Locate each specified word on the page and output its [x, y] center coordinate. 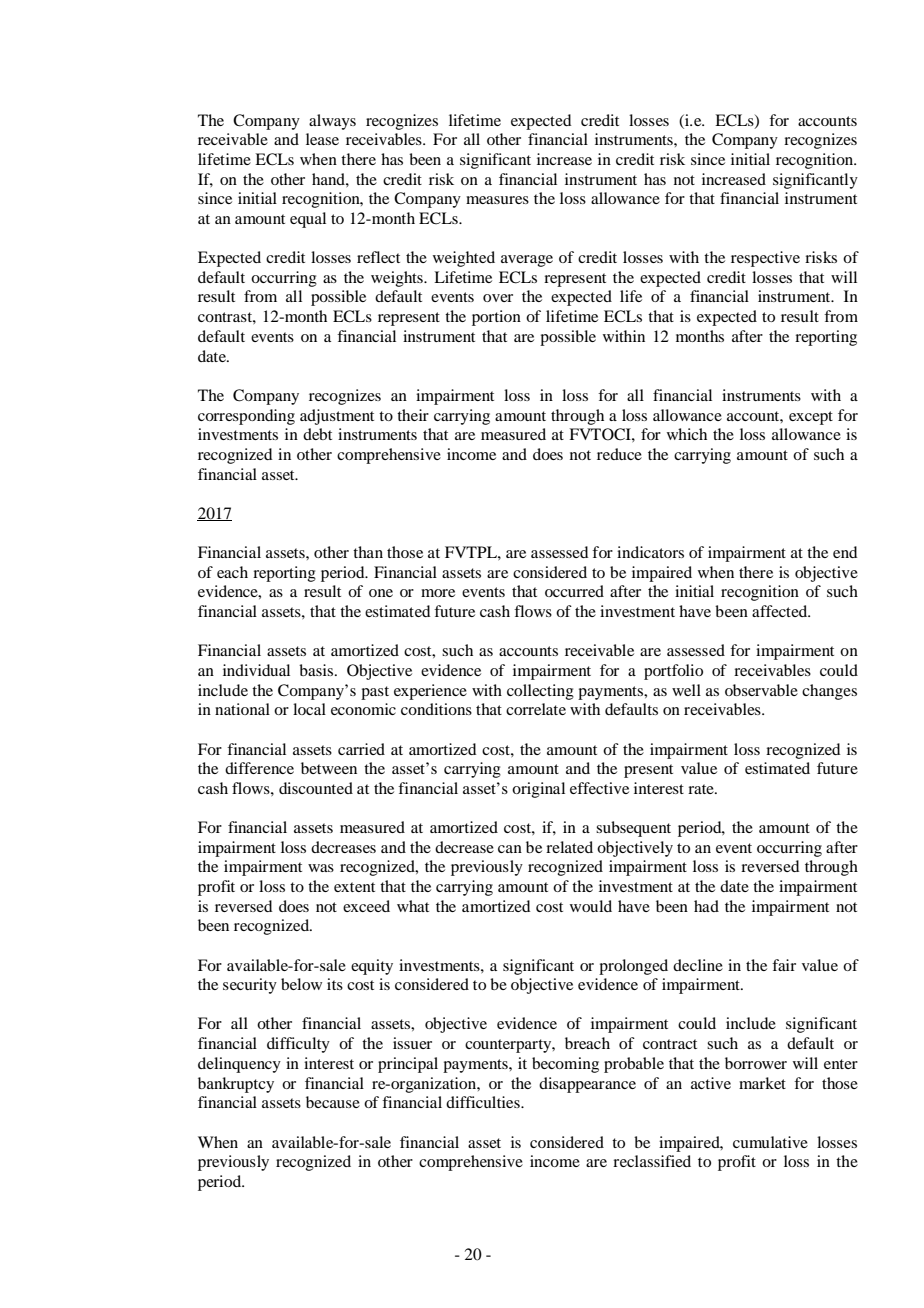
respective [765, 259]
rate [702, 789]
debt [317, 434]
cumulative [770, 1142]
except [811, 418]
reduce [619, 454]
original [538, 790]
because [333, 1102]
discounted [316, 788]
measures [497, 200]
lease [322, 139]
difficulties [484, 1102]
